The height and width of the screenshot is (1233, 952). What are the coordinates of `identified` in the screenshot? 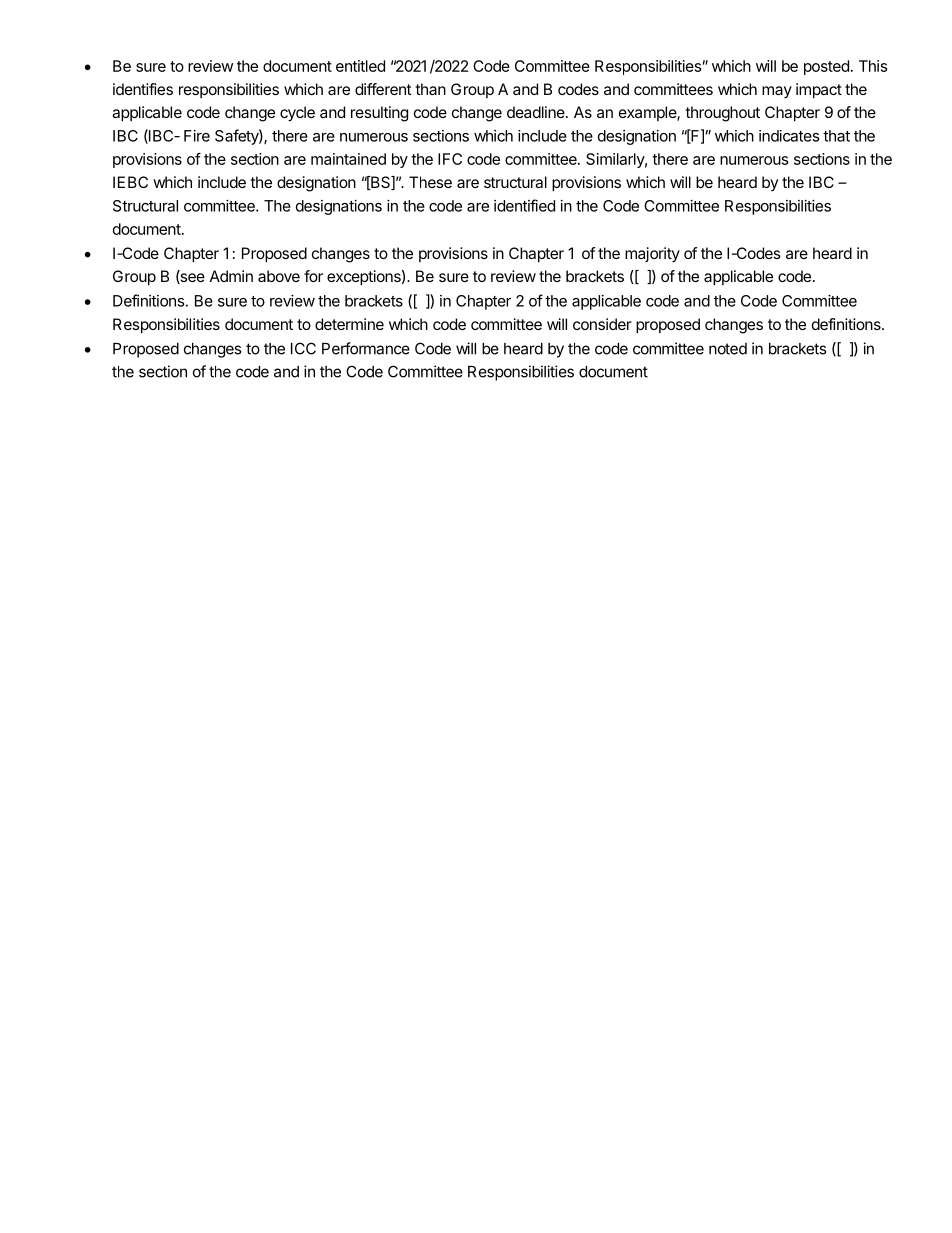 It's located at (524, 205).
